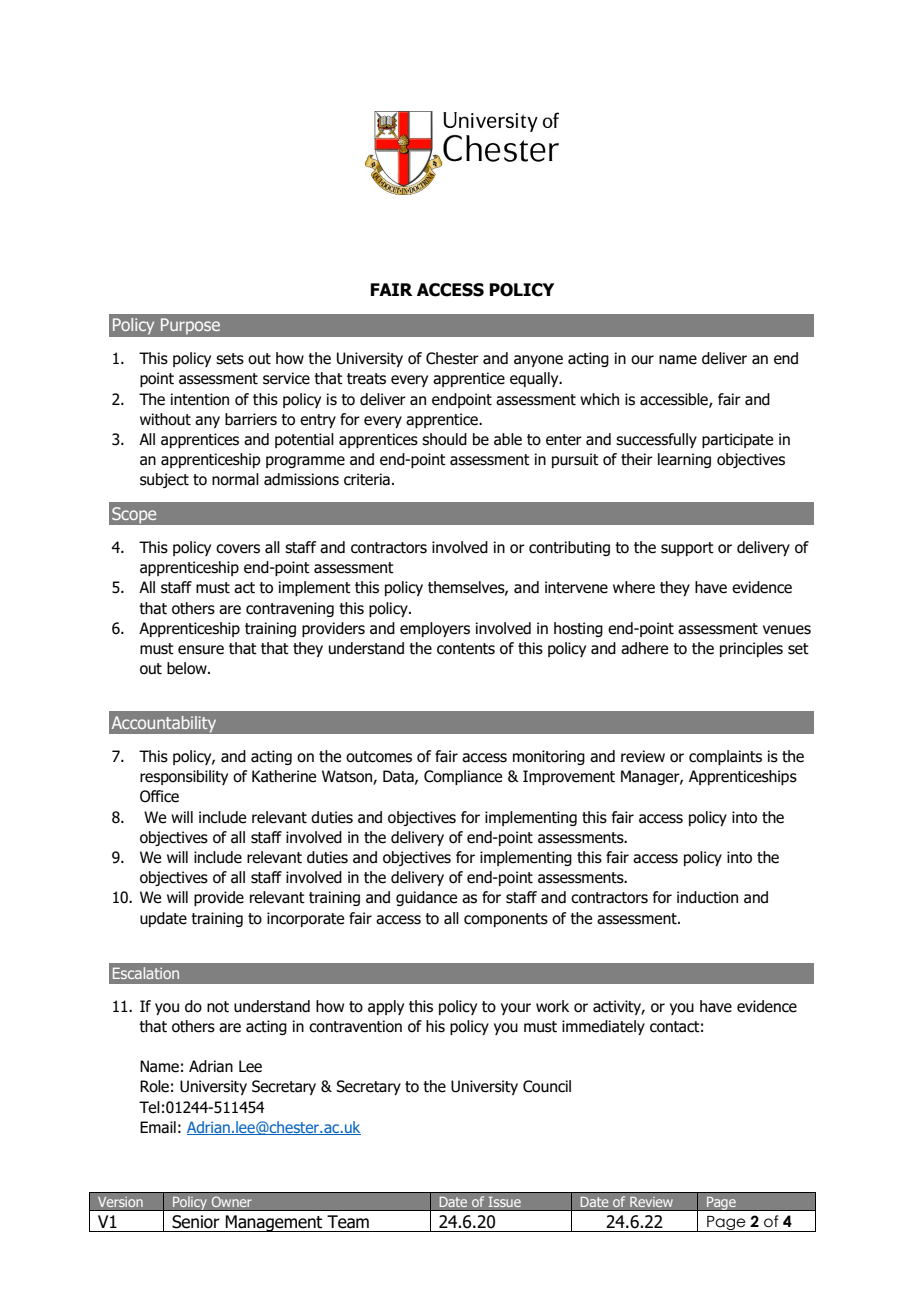 The image size is (924, 1308). Describe the element at coordinates (348, 1222) in the screenshot. I see `Team` at that location.
